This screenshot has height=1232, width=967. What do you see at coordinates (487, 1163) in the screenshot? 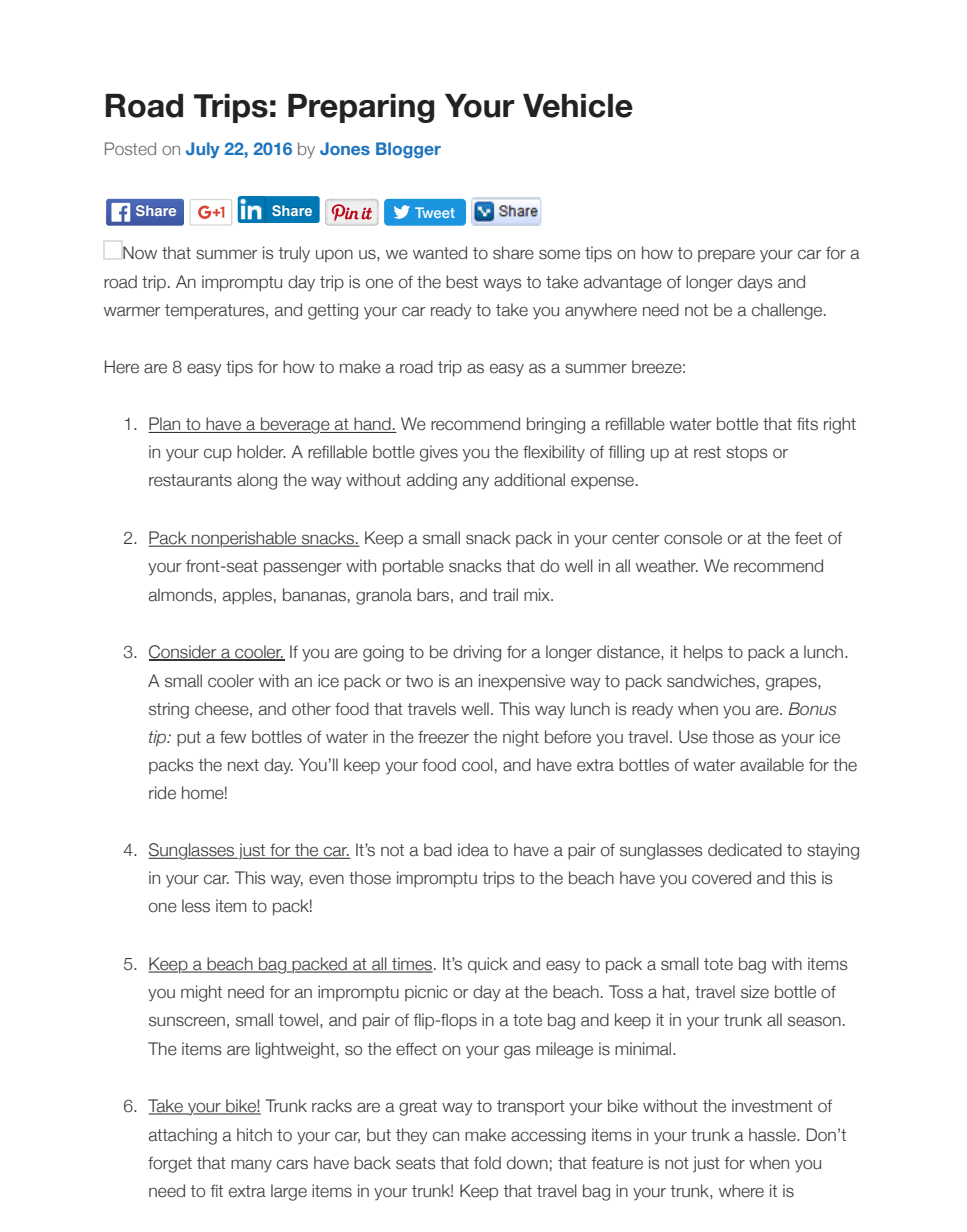
I see `fold` at bounding box center [487, 1163].
